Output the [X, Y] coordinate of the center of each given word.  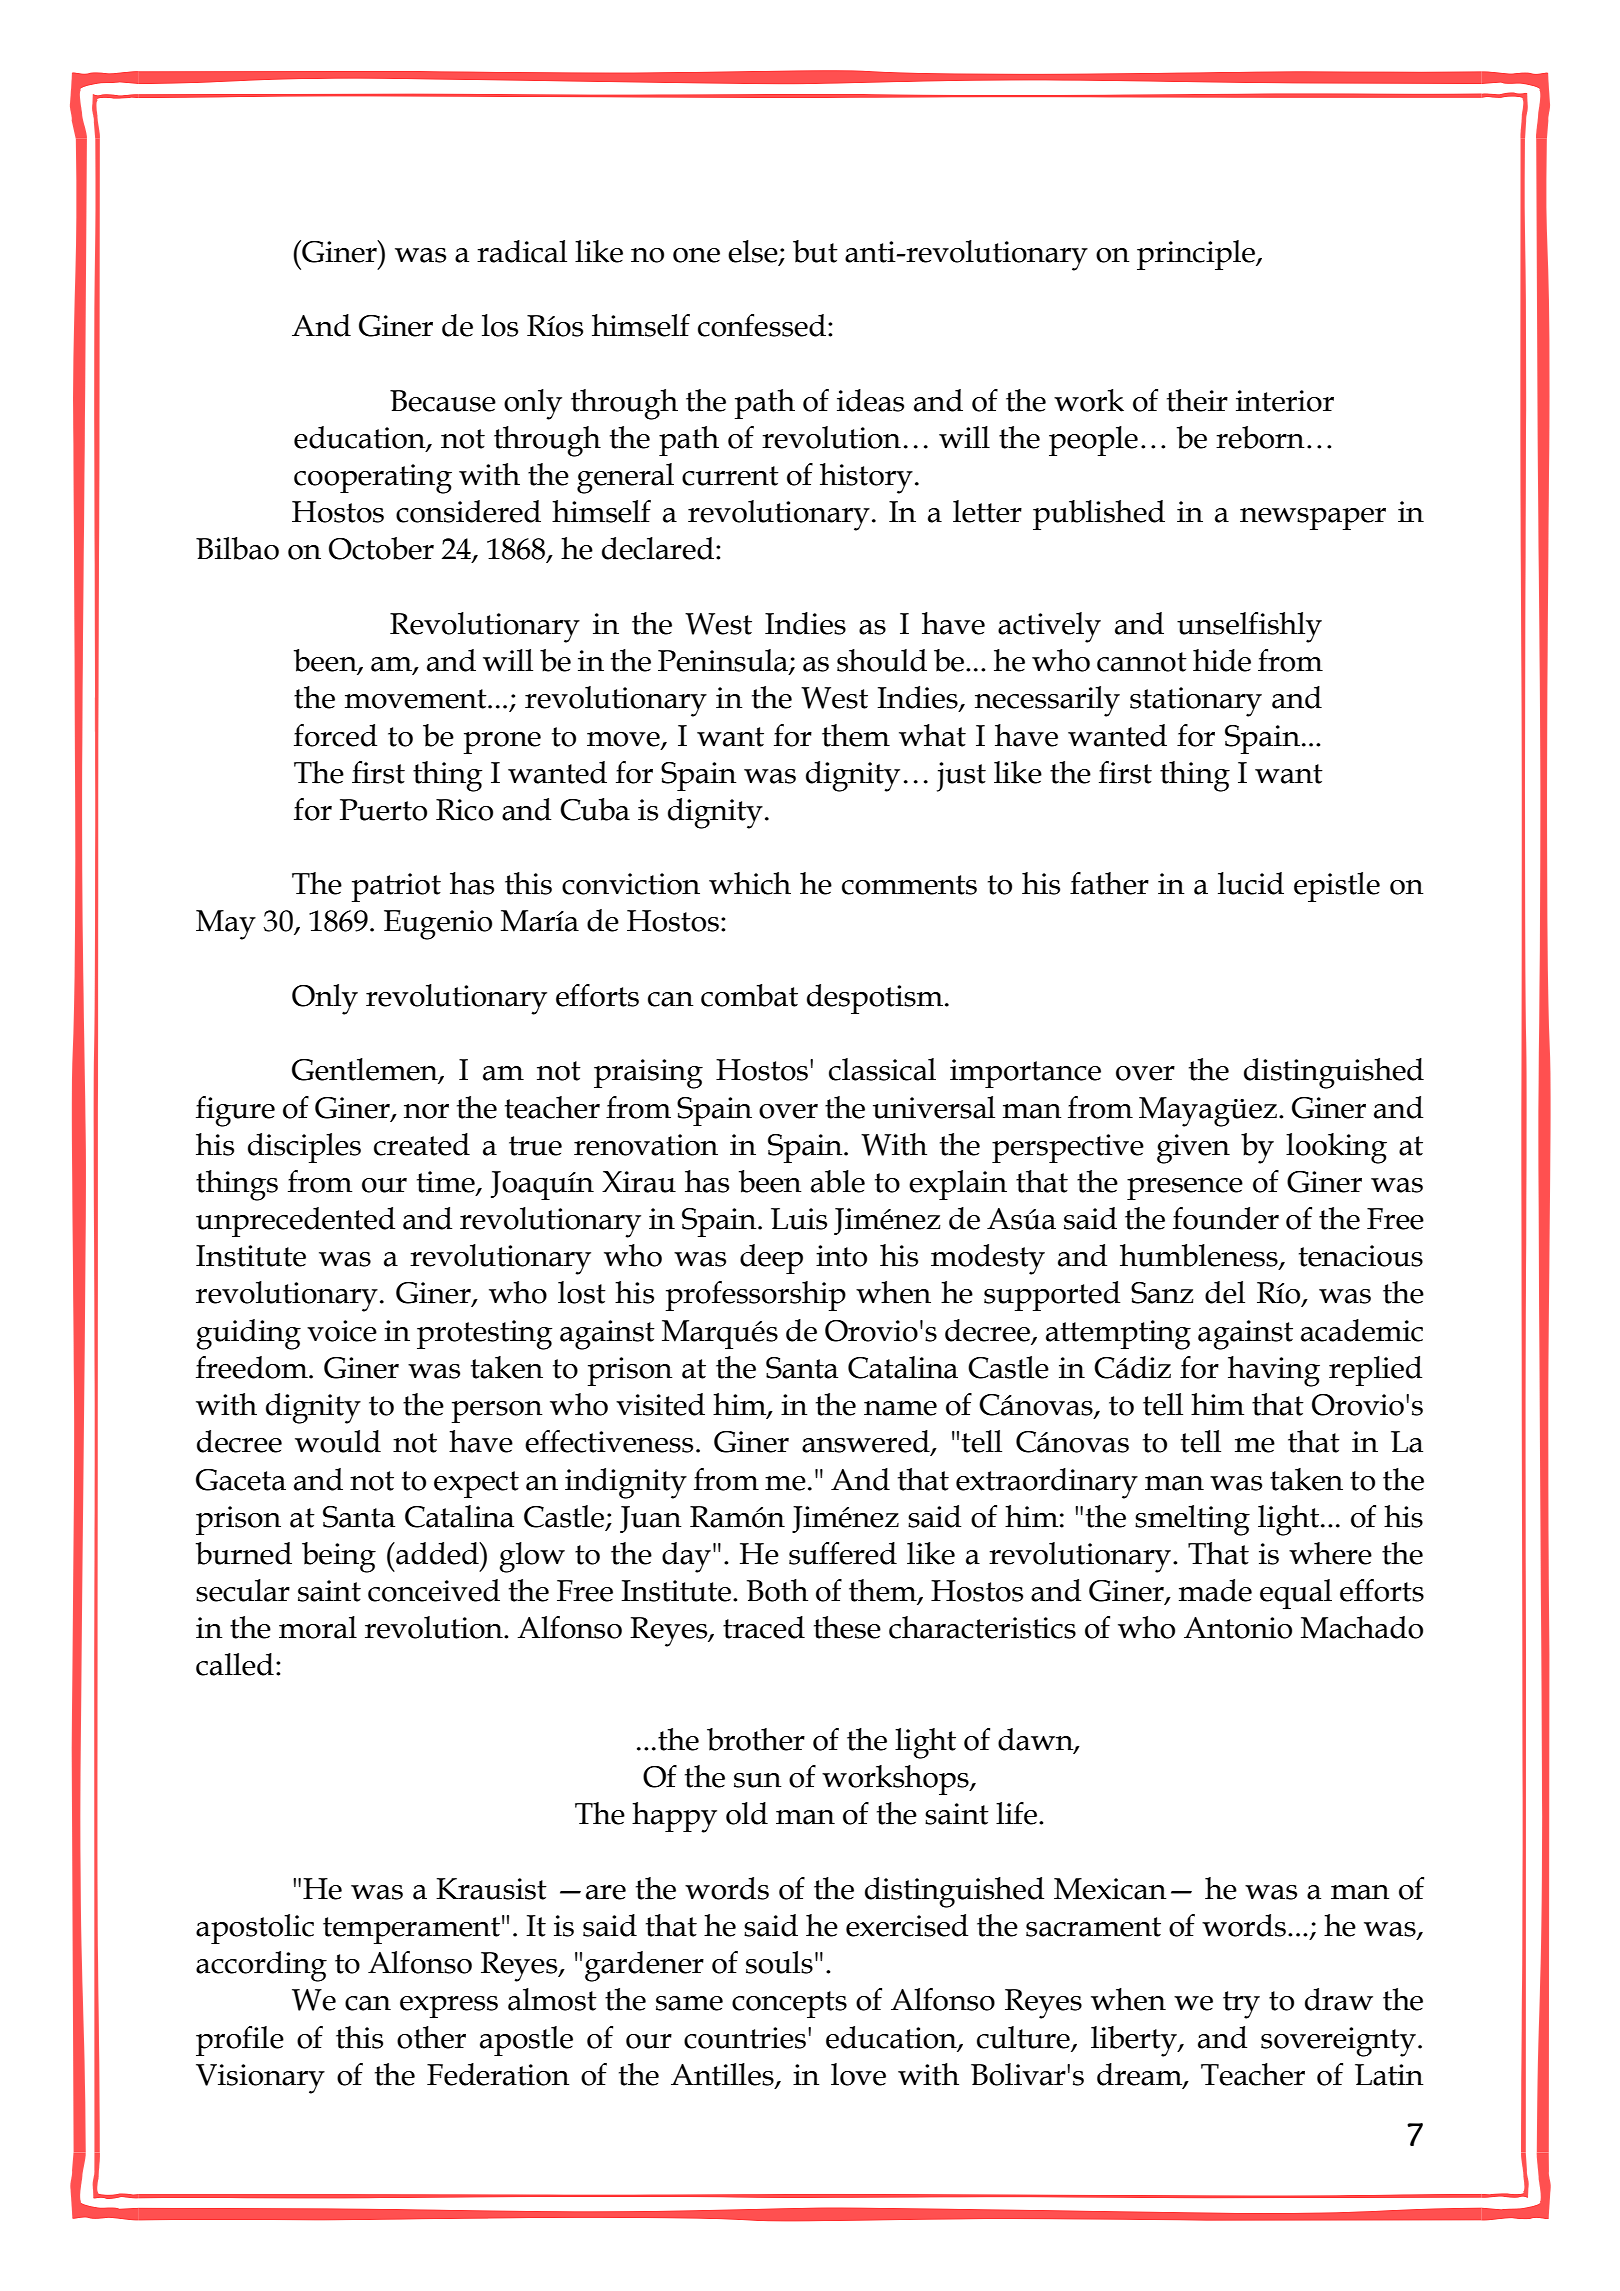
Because [443, 401]
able [838, 1181]
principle [1197, 255]
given [1193, 1149]
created [422, 1144]
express [449, 2007]
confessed [762, 325]
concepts [789, 2004]
